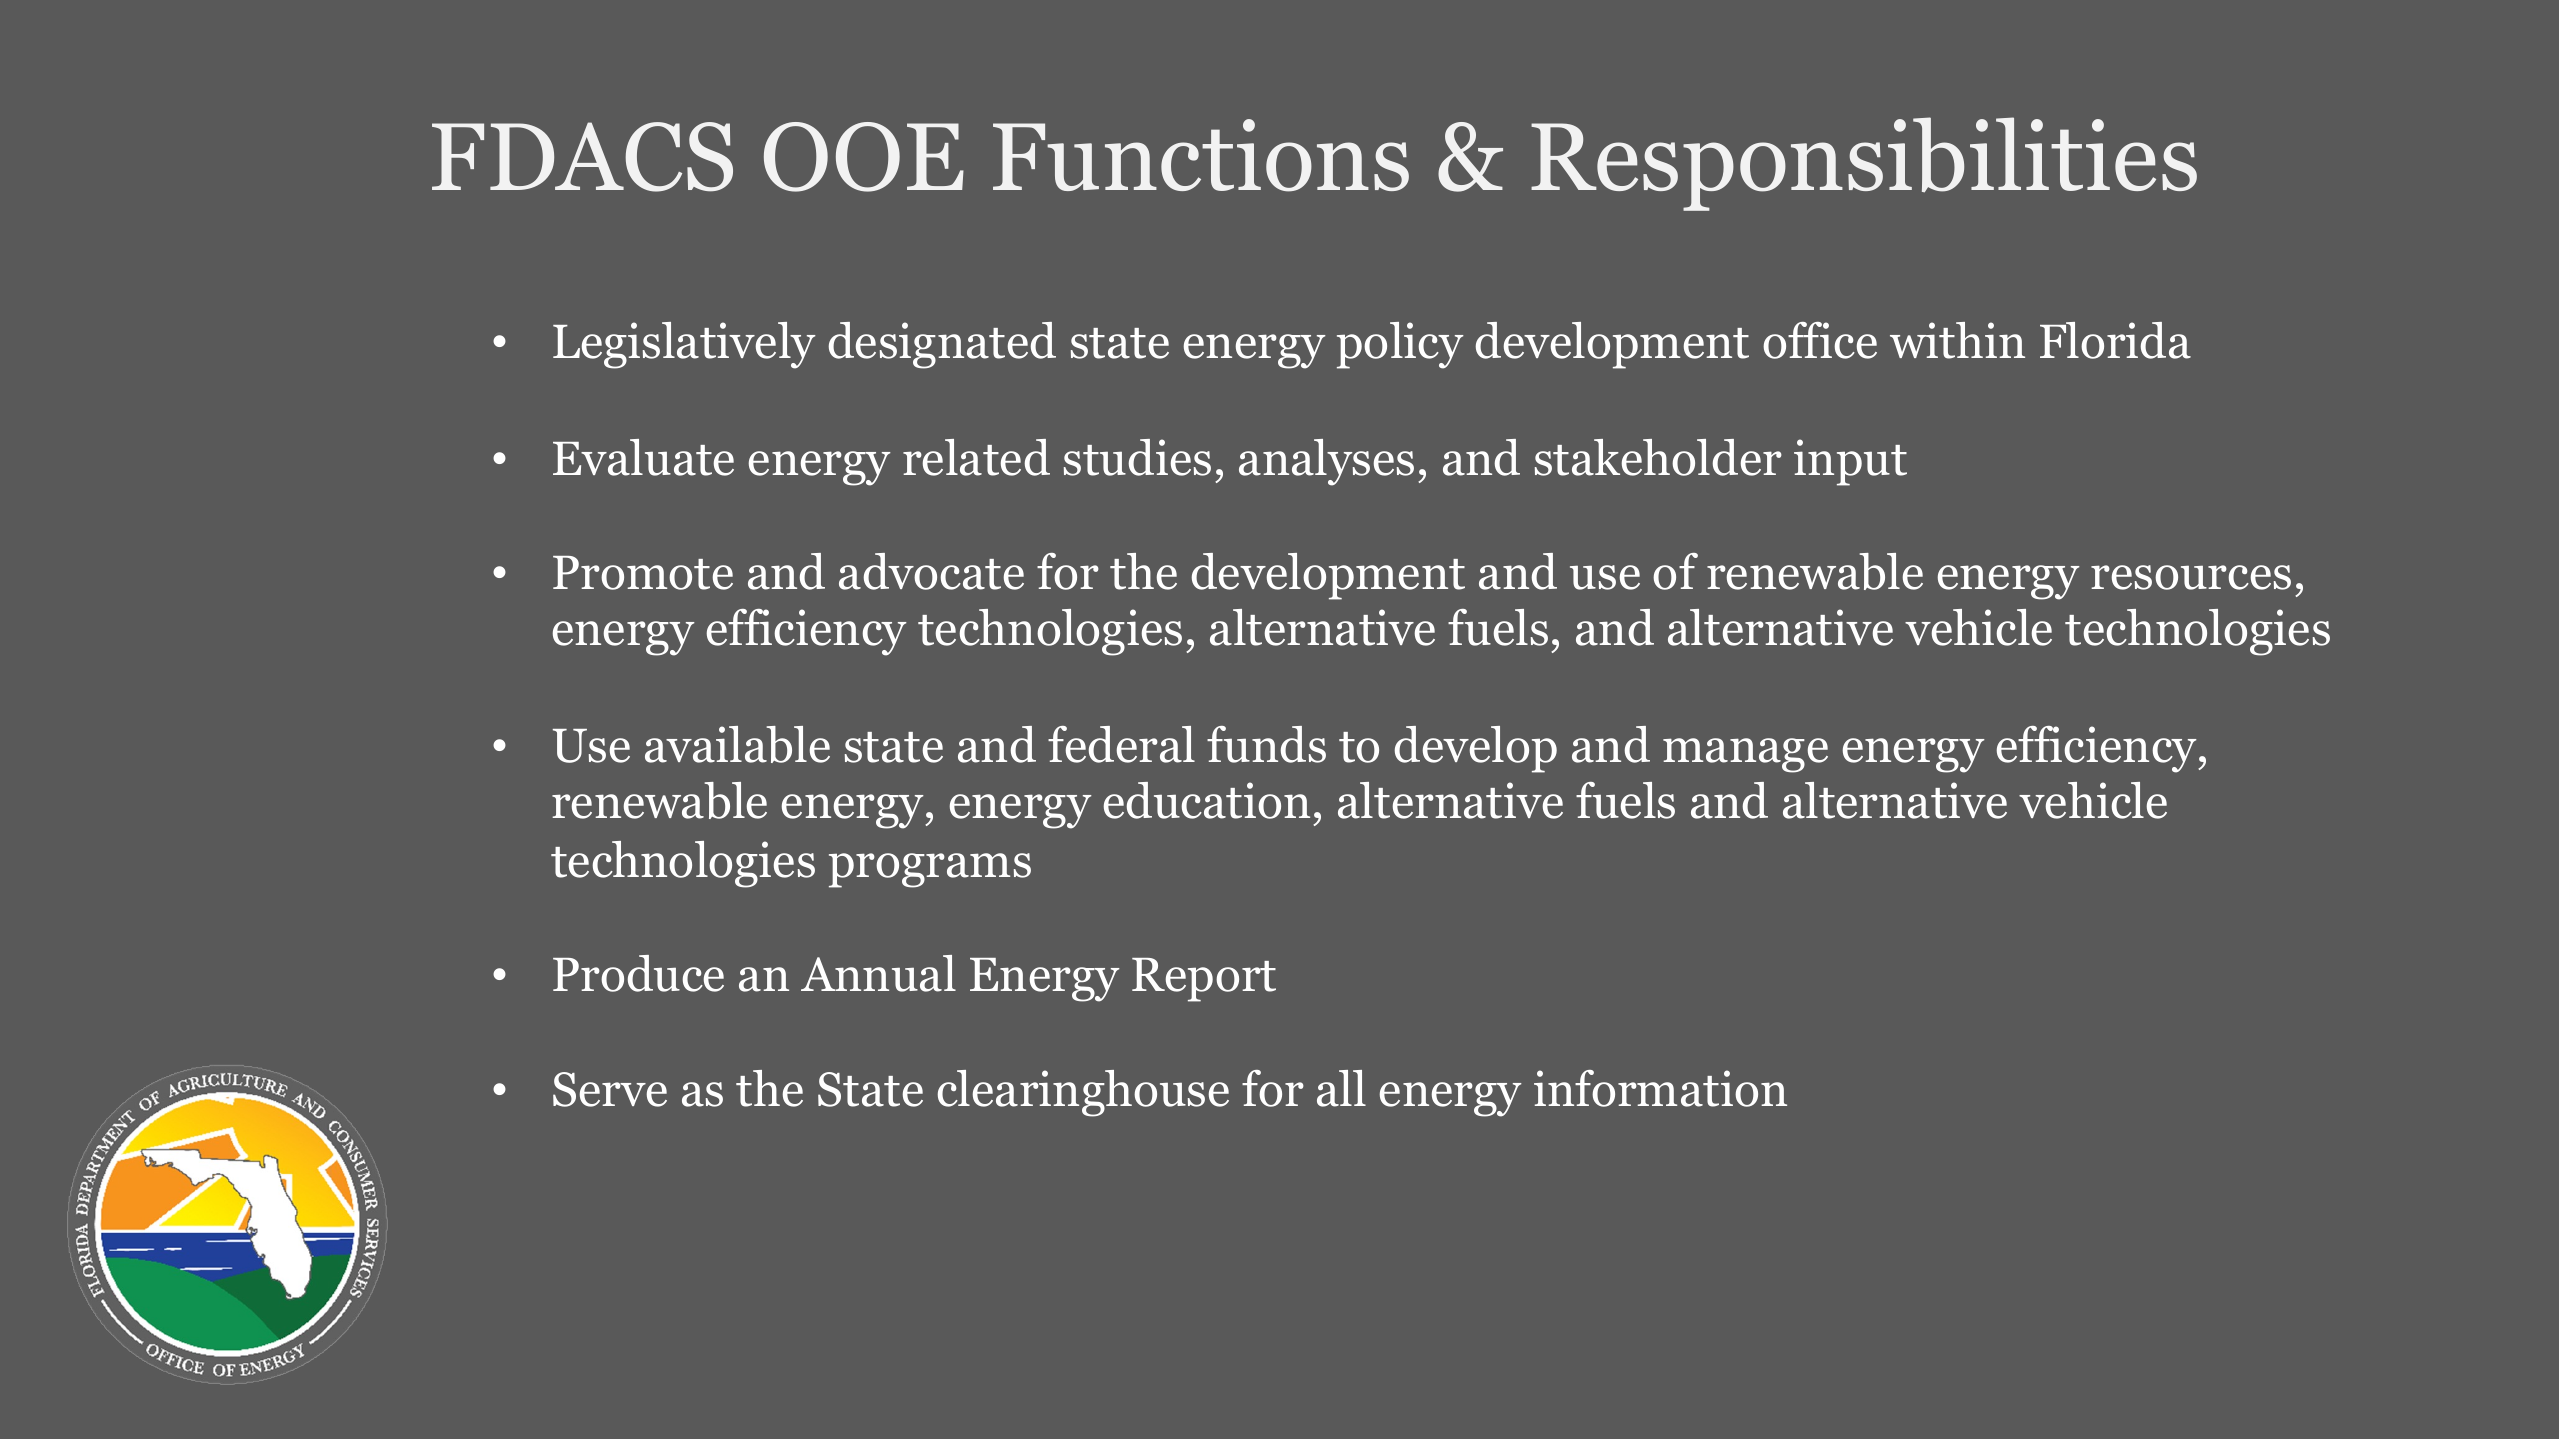  I want to click on within, so click(1957, 340).
